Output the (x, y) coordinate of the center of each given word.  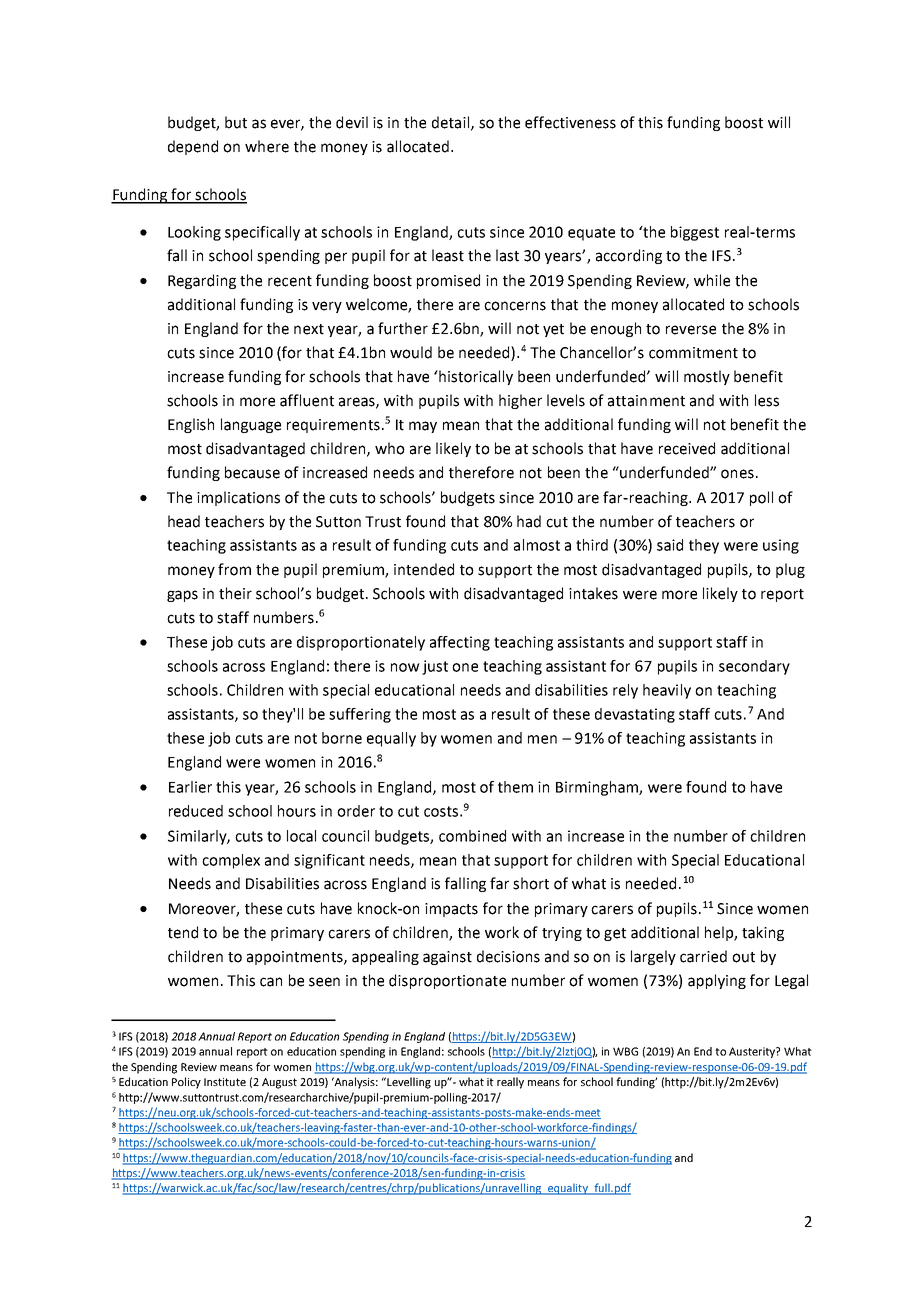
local (301, 836)
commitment (693, 353)
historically (475, 377)
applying (717, 981)
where (267, 146)
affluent (307, 400)
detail (450, 122)
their (235, 593)
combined (472, 836)
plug (790, 570)
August (279, 1083)
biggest (695, 233)
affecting (460, 643)
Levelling (409, 1083)
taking (763, 933)
